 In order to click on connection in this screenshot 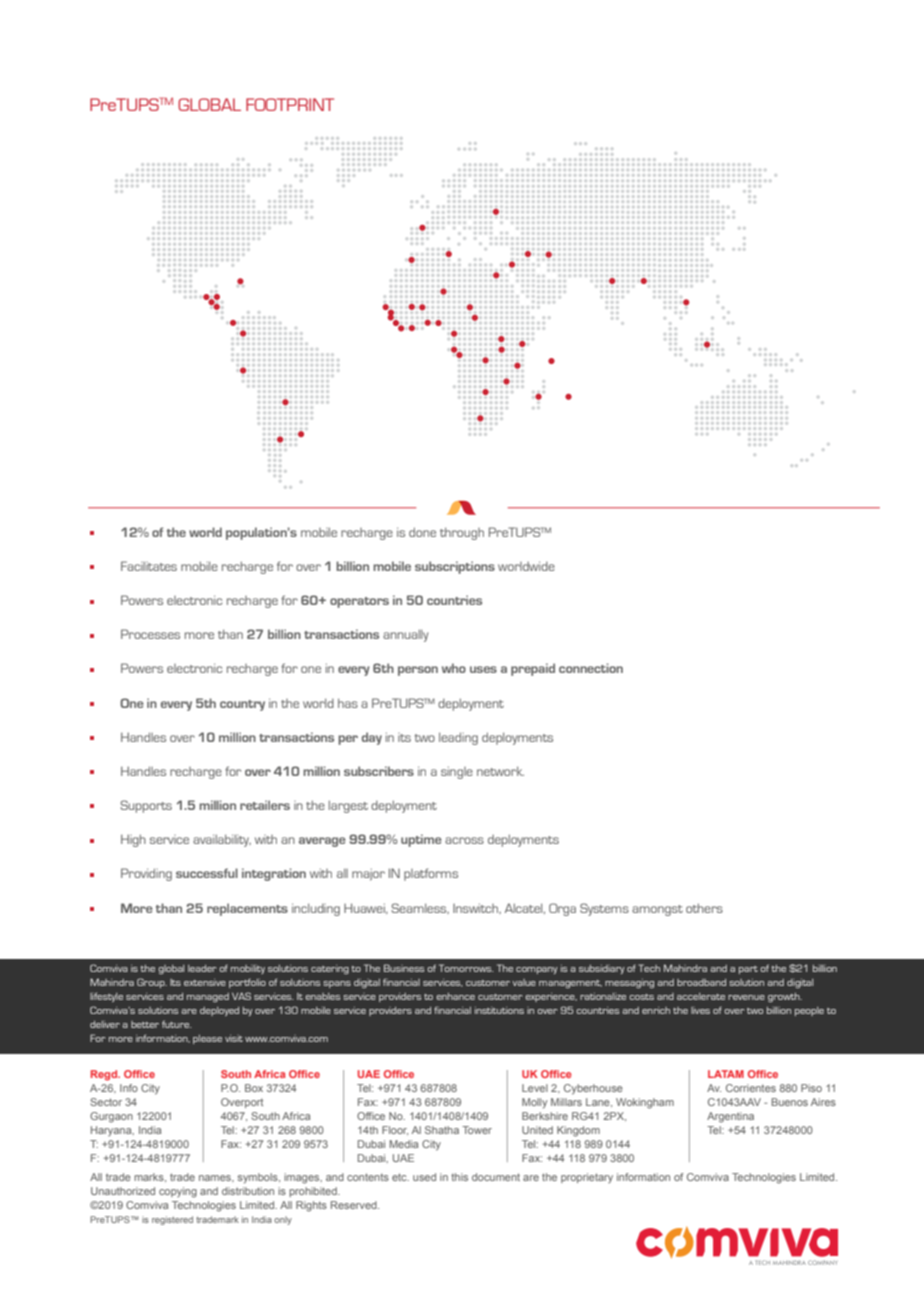, I will do `click(591, 668)`.
